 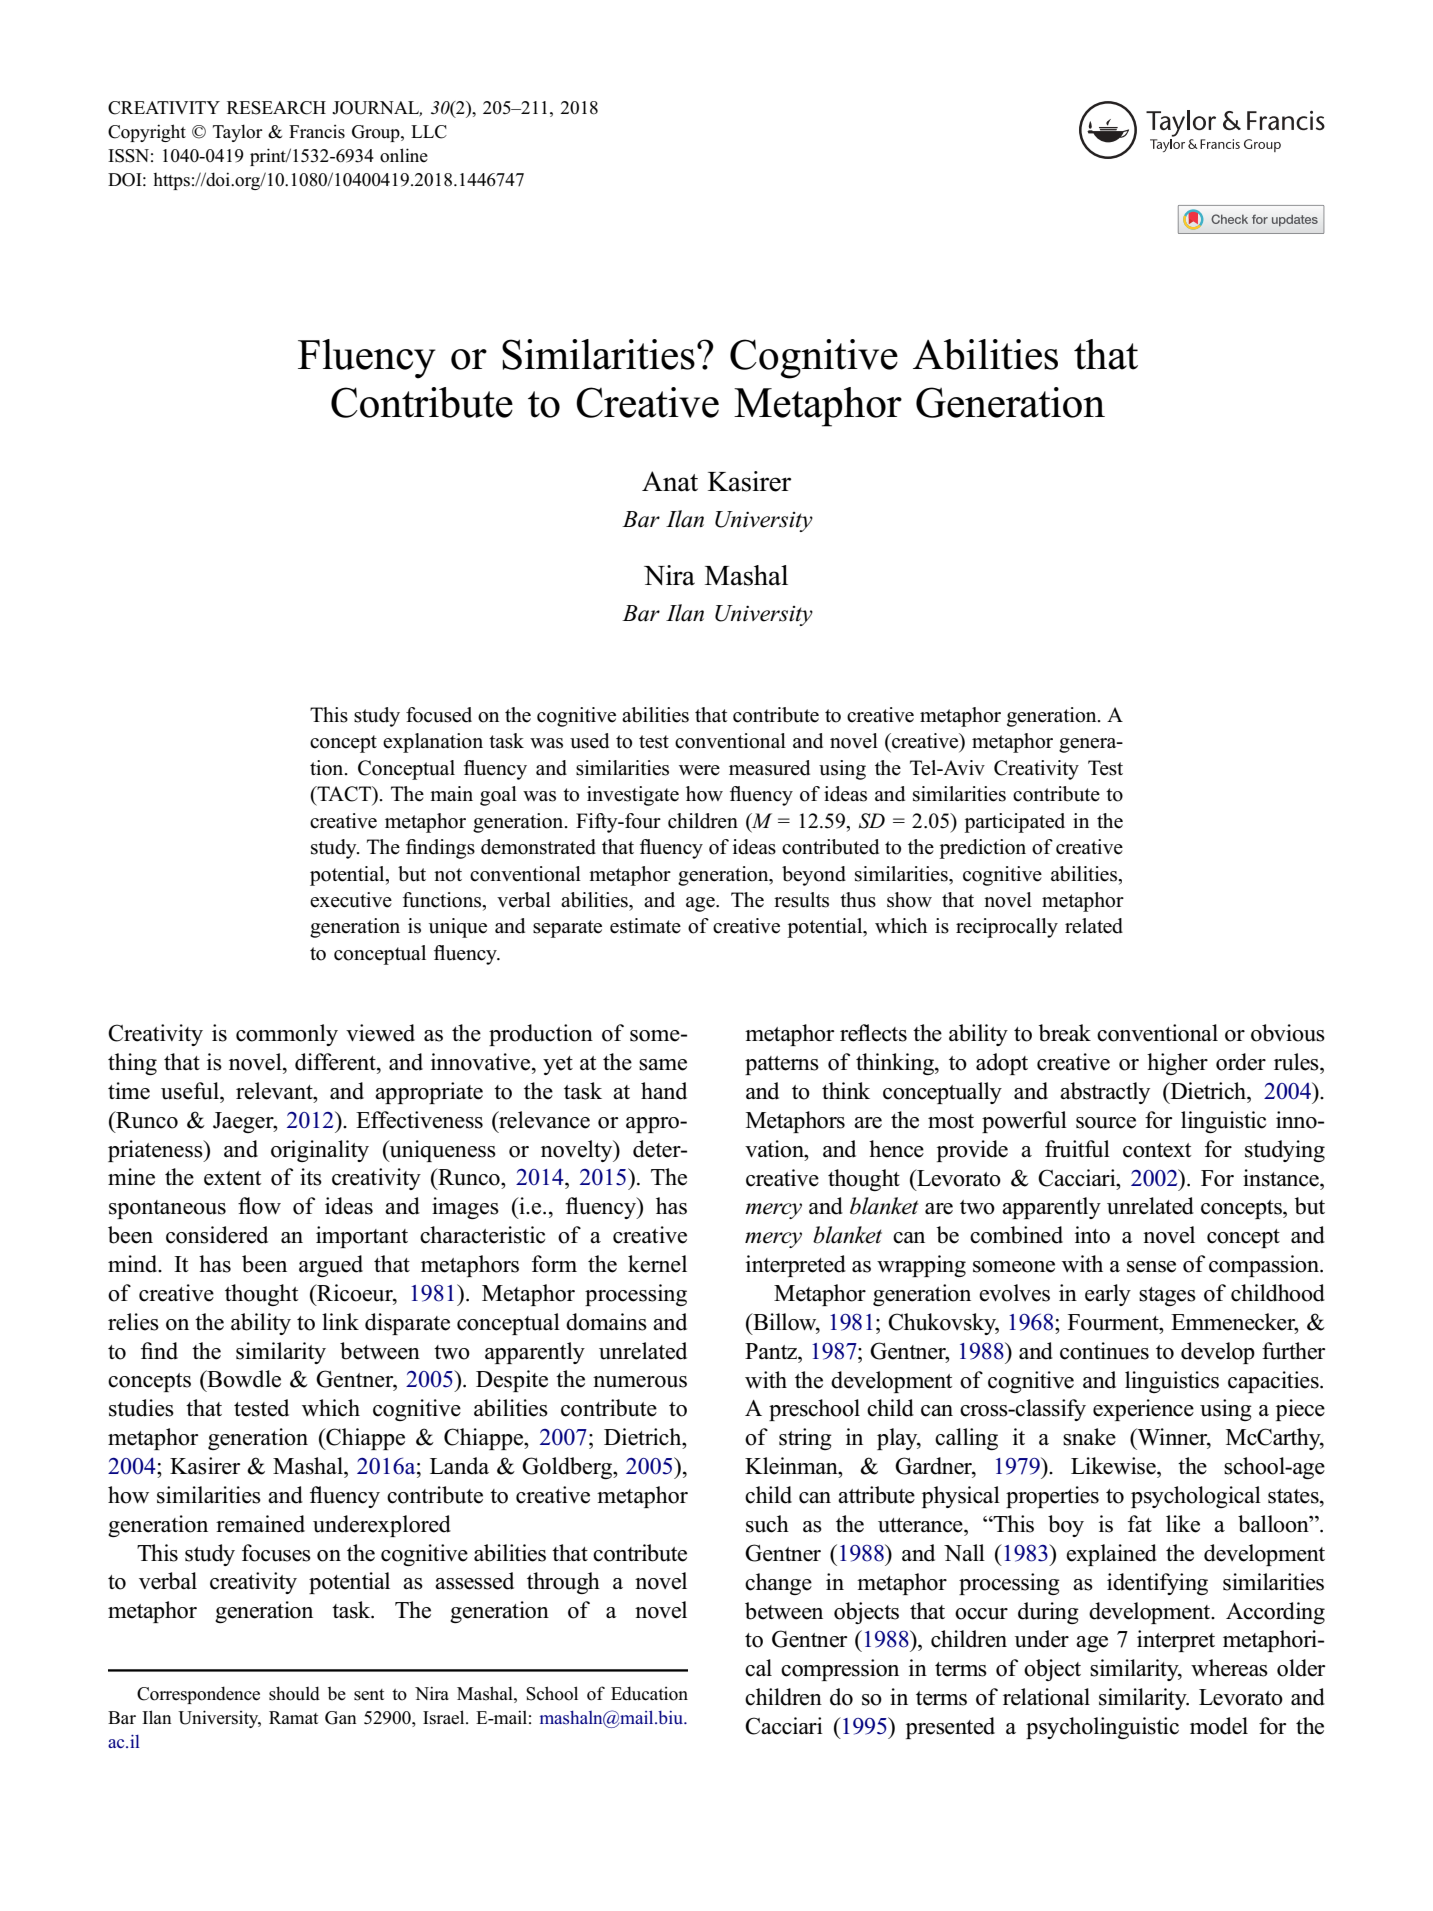 What do you see at coordinates (429, 132) in the screenshot?
I see `LLC` at bounding box center [429, 132].
